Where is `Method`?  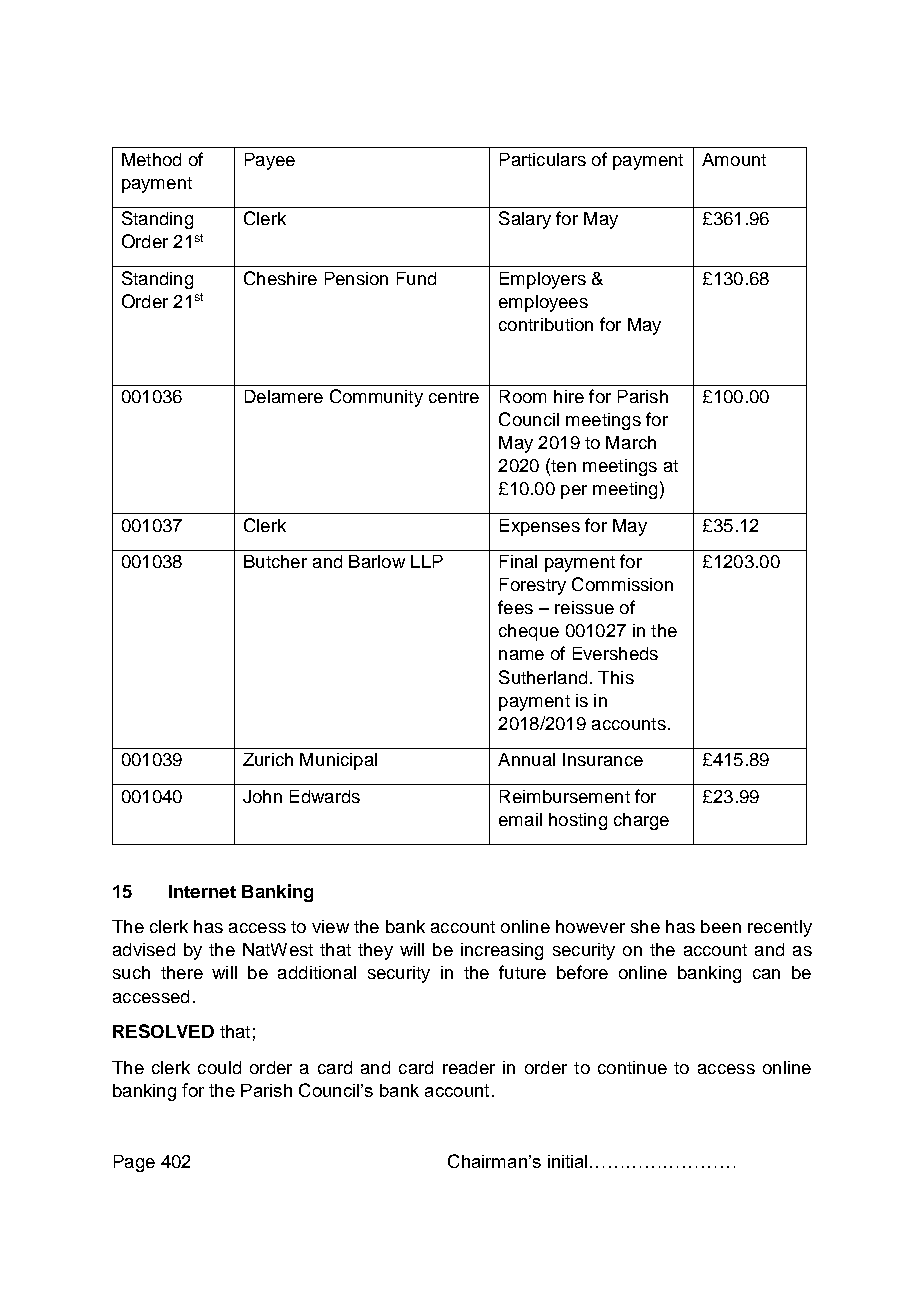 Method is located at coordinates (151, 159).
